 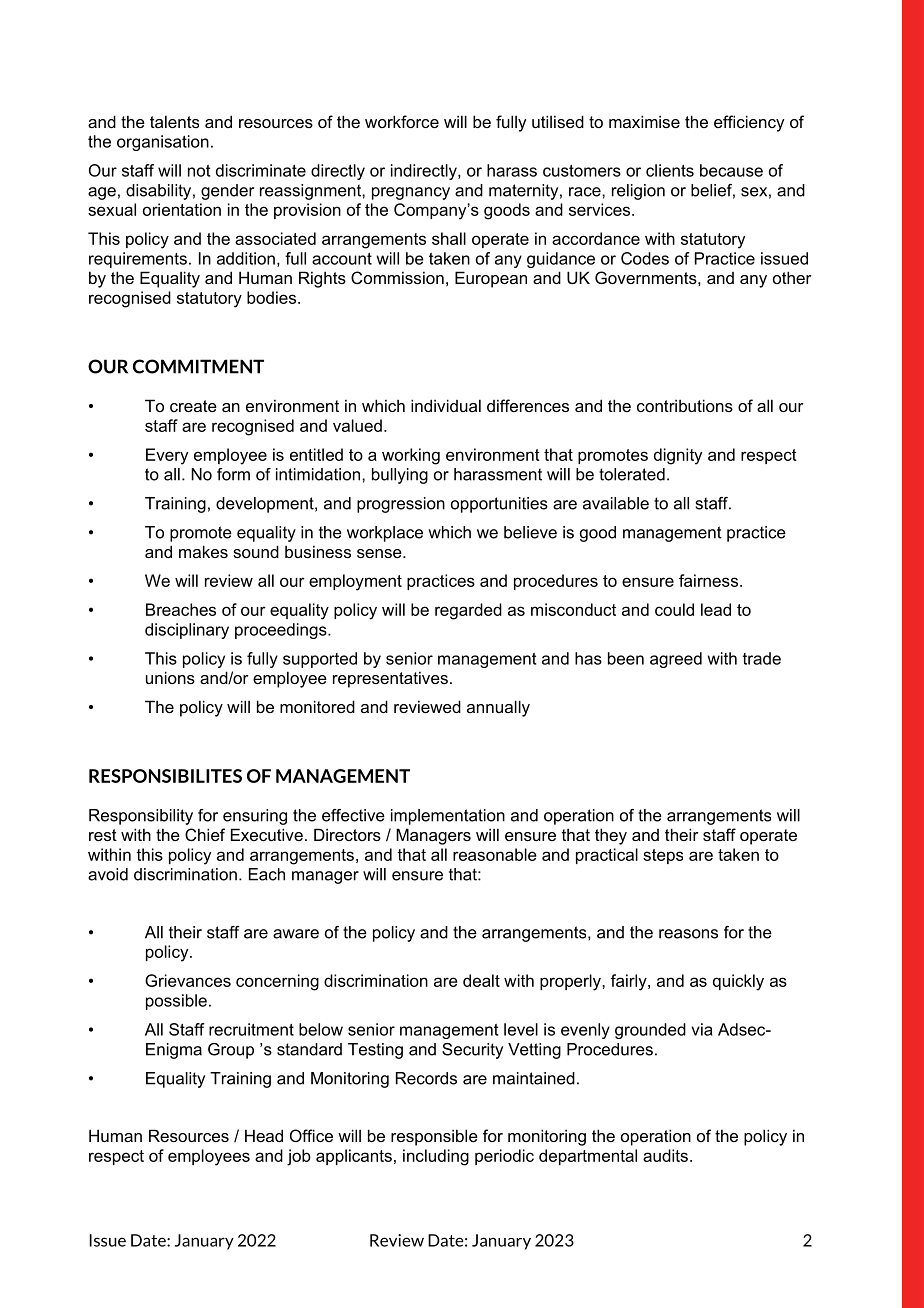 I want to click on contributions, so click(x=685, y=405).
